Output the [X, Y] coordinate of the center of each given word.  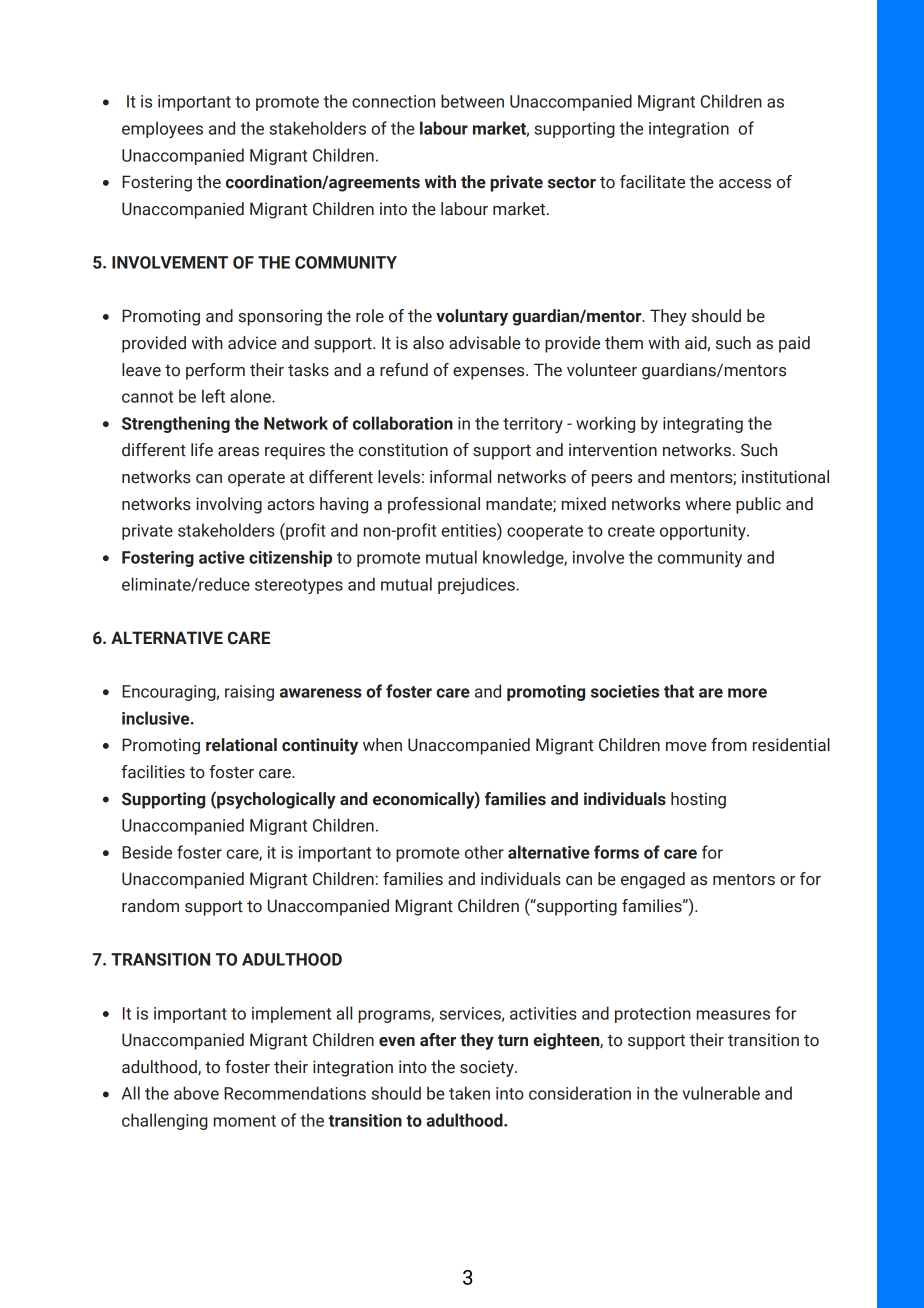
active [222, 557]
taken [469, 1093]
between [472, 101]
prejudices [477, 585]
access [745, 184]
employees [162, 130]
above [196, 1093]
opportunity [704, 532]
